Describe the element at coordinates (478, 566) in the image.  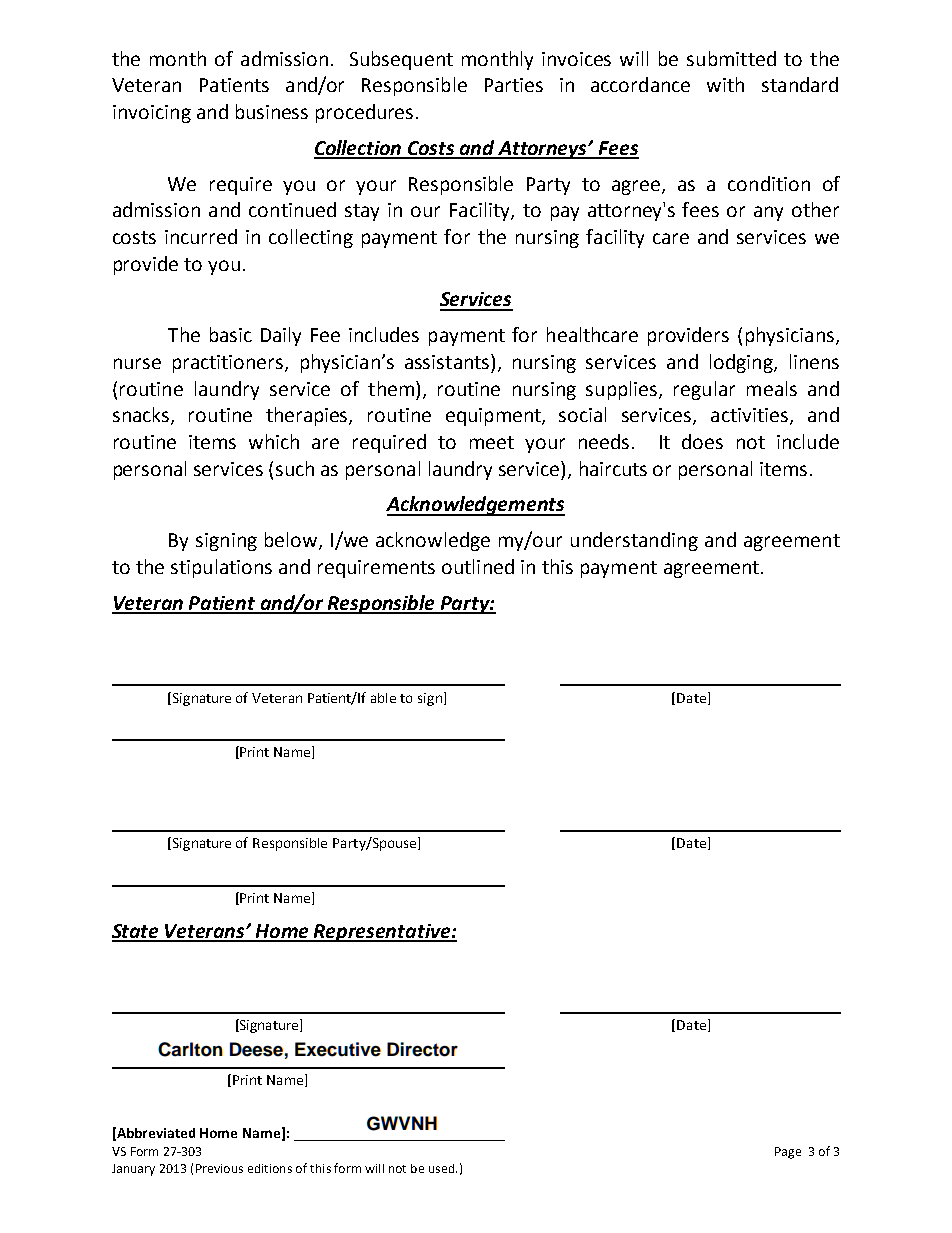
I see `outlined` at that location.
